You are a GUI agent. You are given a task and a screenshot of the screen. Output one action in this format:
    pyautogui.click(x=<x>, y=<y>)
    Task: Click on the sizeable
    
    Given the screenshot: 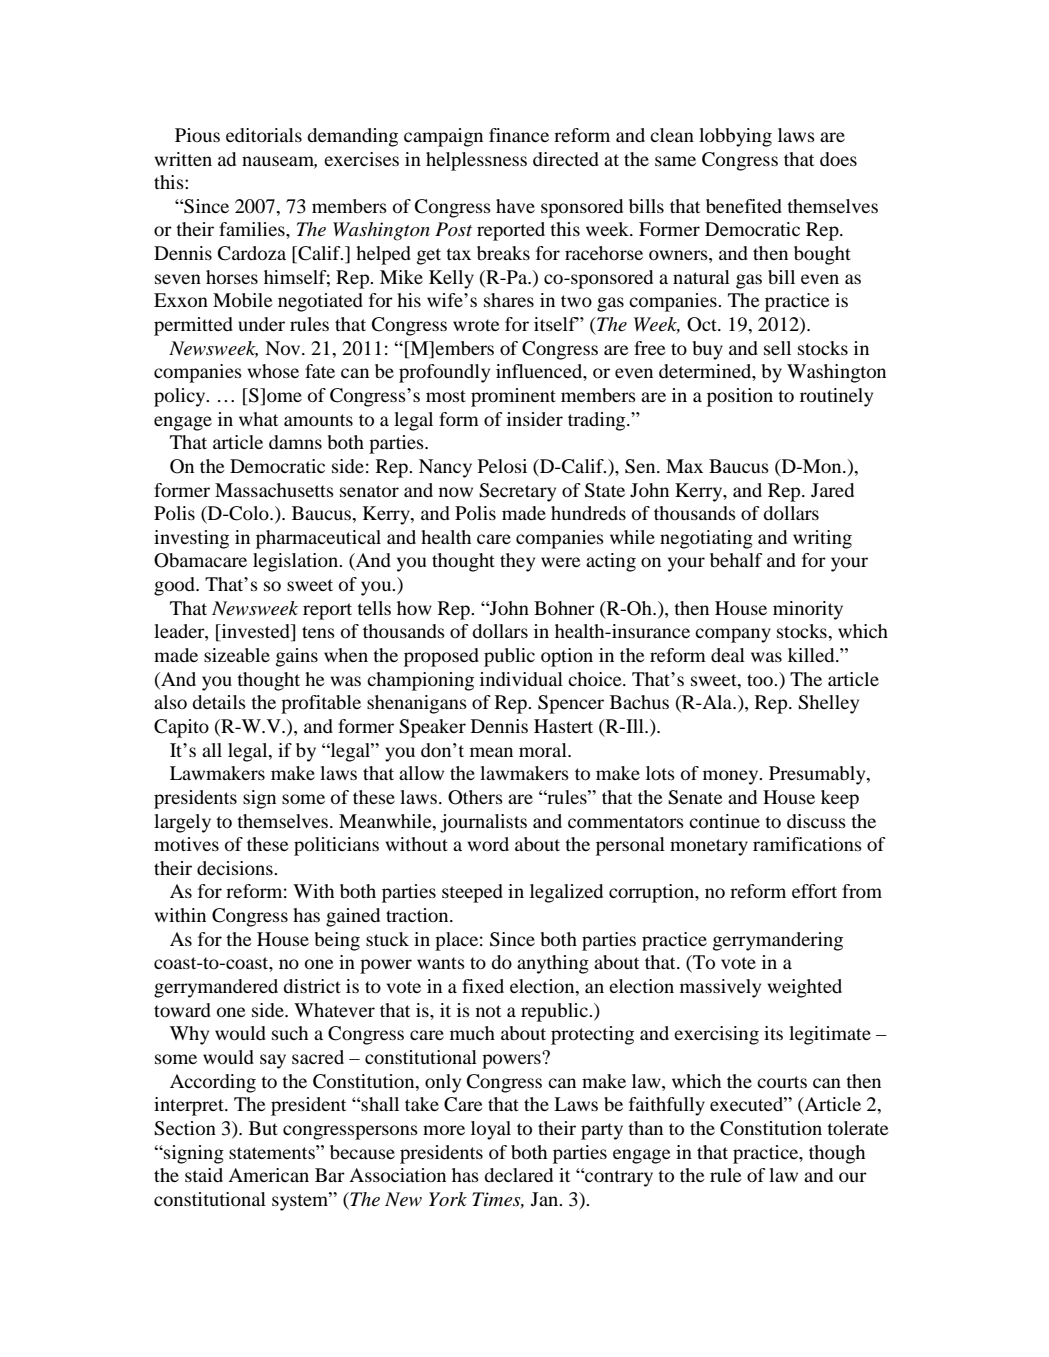 What is the action you would take?
    pyautogui.click(x=237, y=655)
